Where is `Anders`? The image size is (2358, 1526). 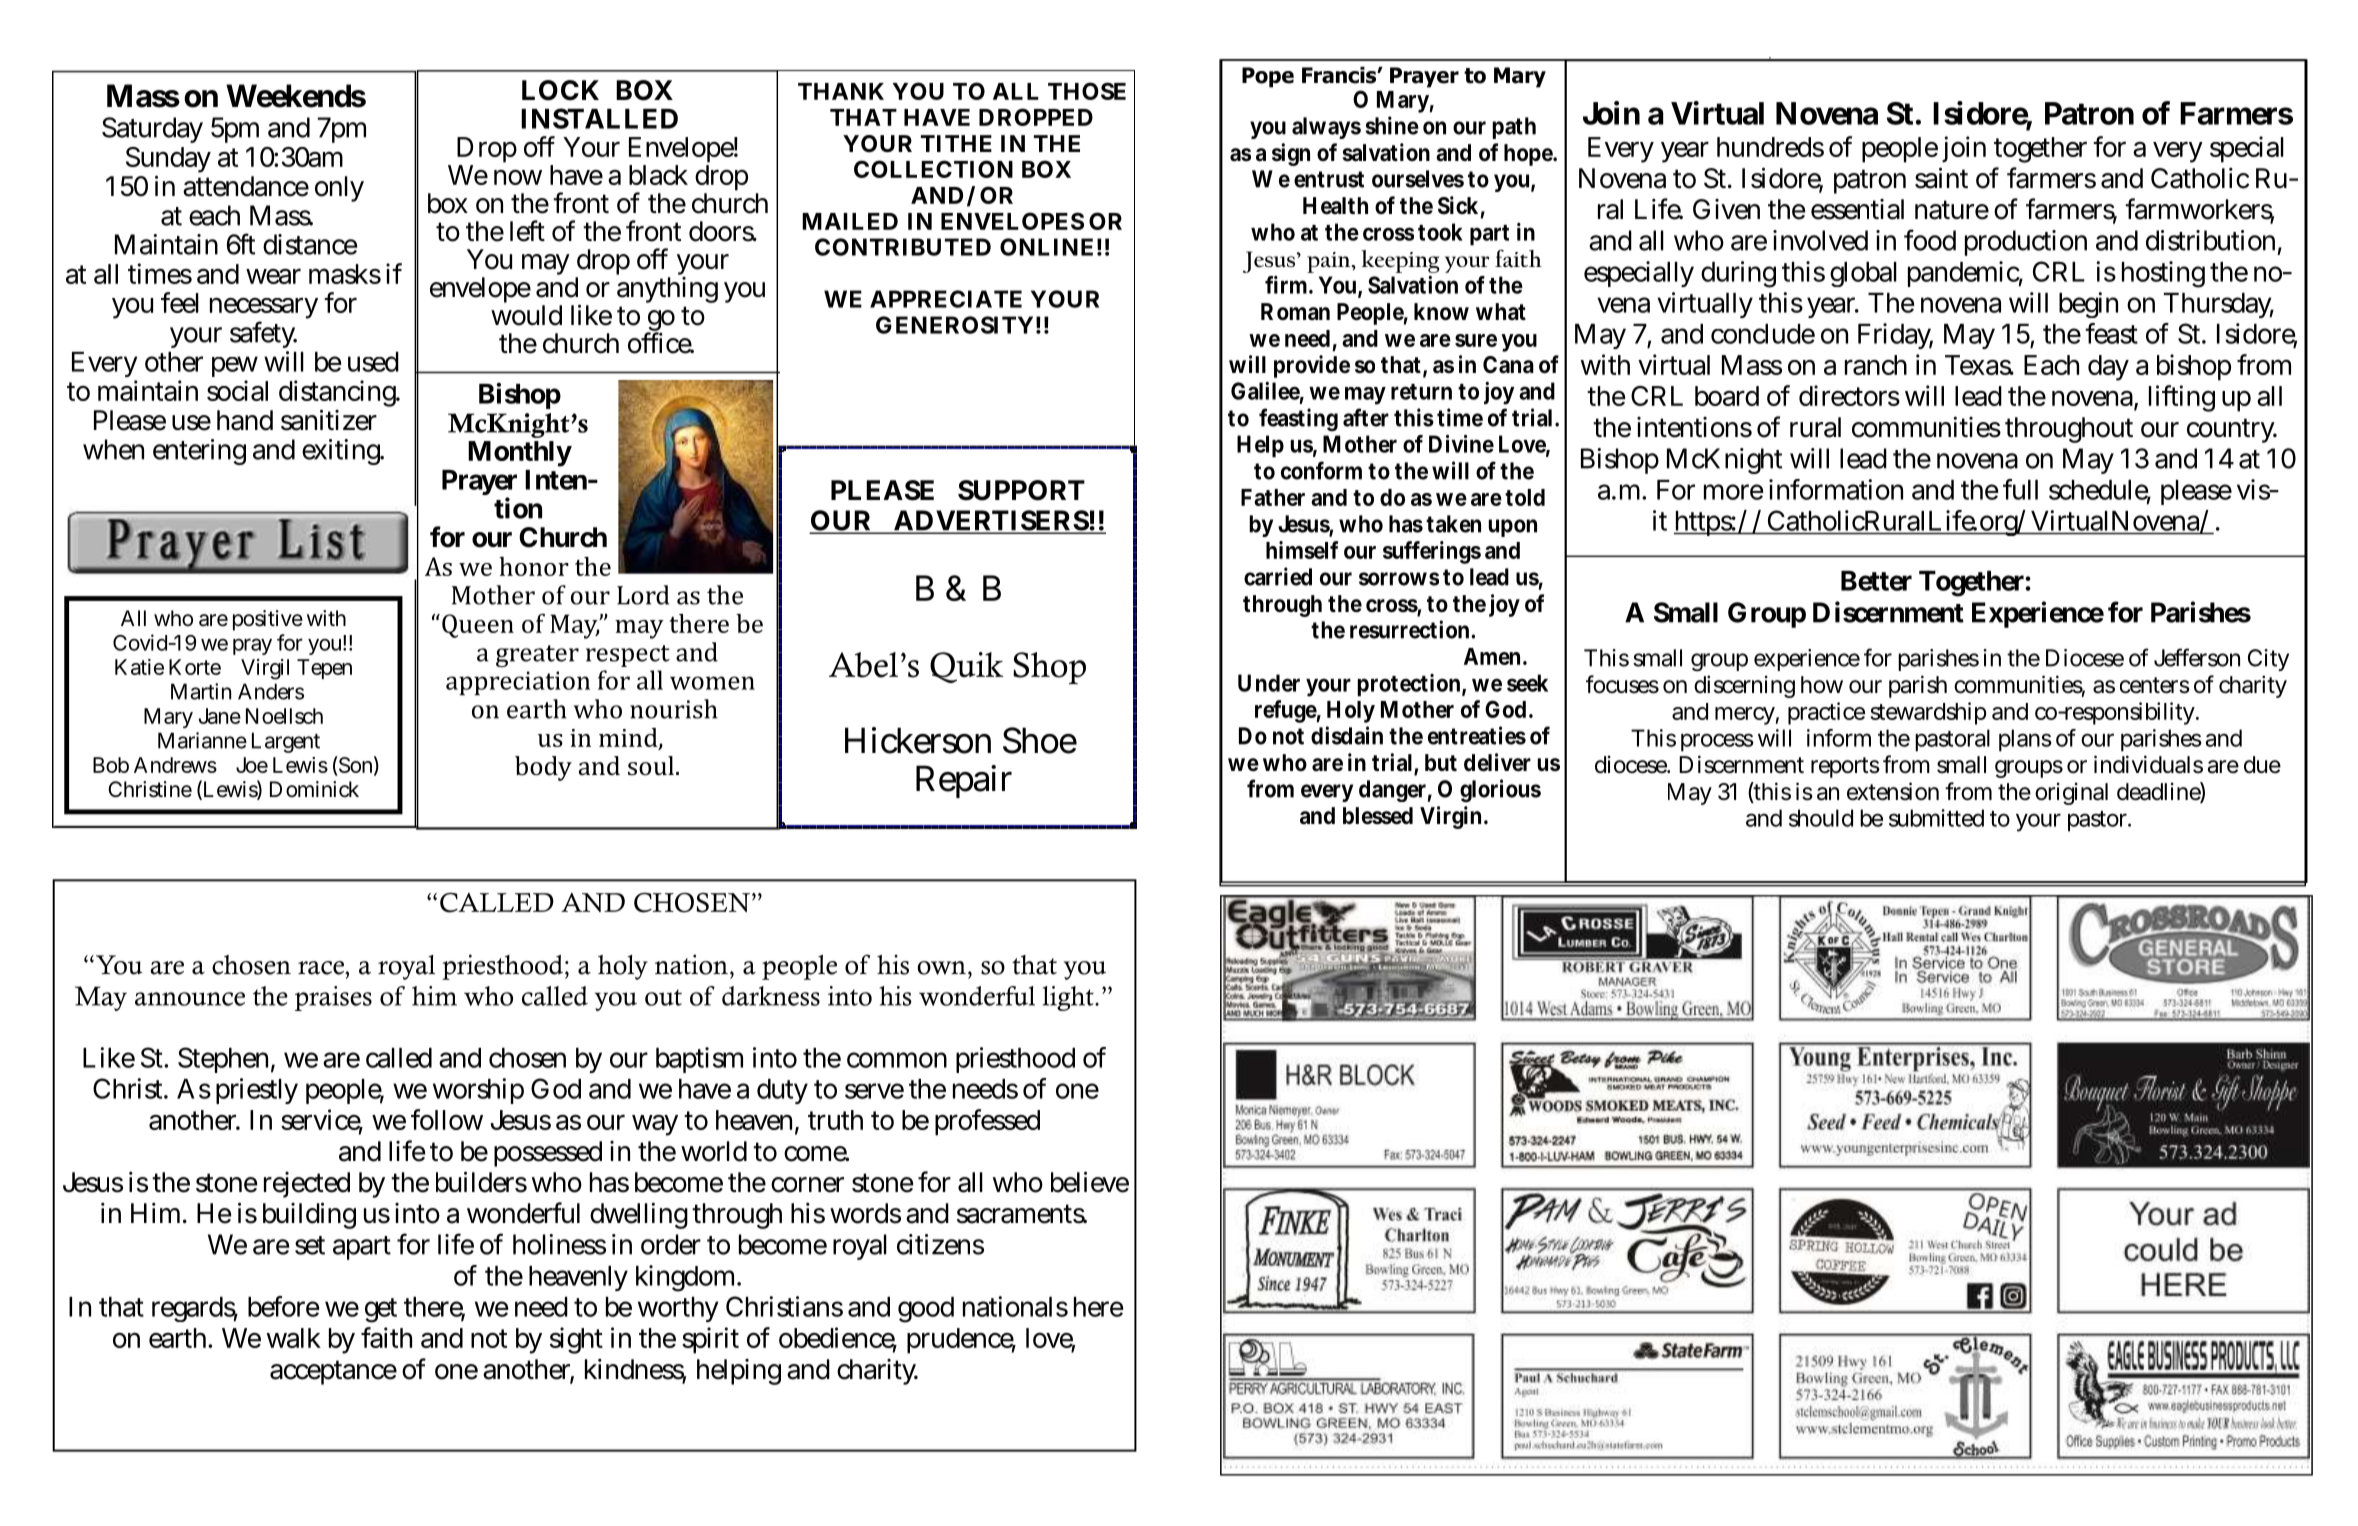 Anders is located at coordinates (271, 691).
